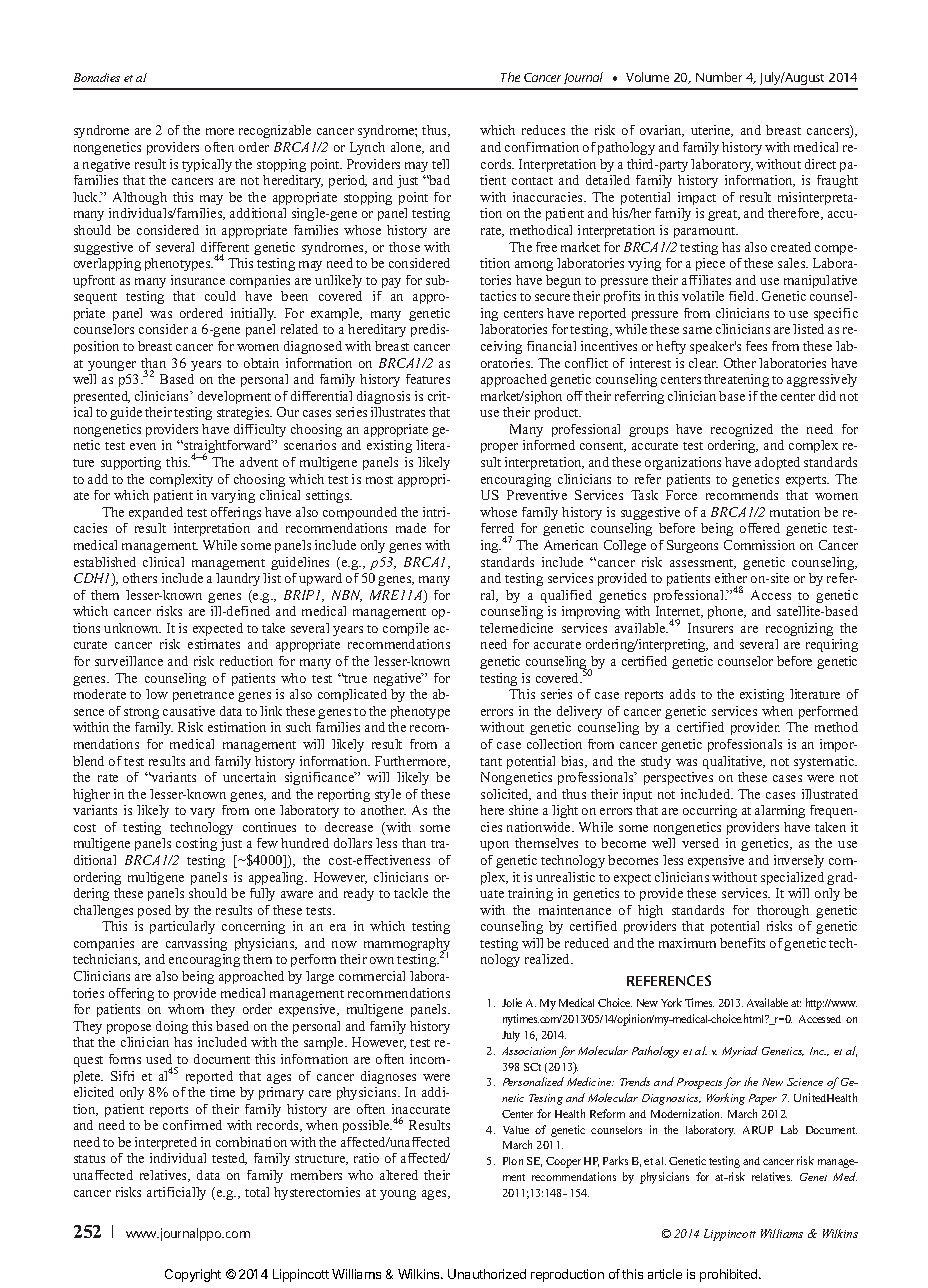 The height and width of the screenshot is (1288, 928). I want to click on adds, so click(682, 694).
